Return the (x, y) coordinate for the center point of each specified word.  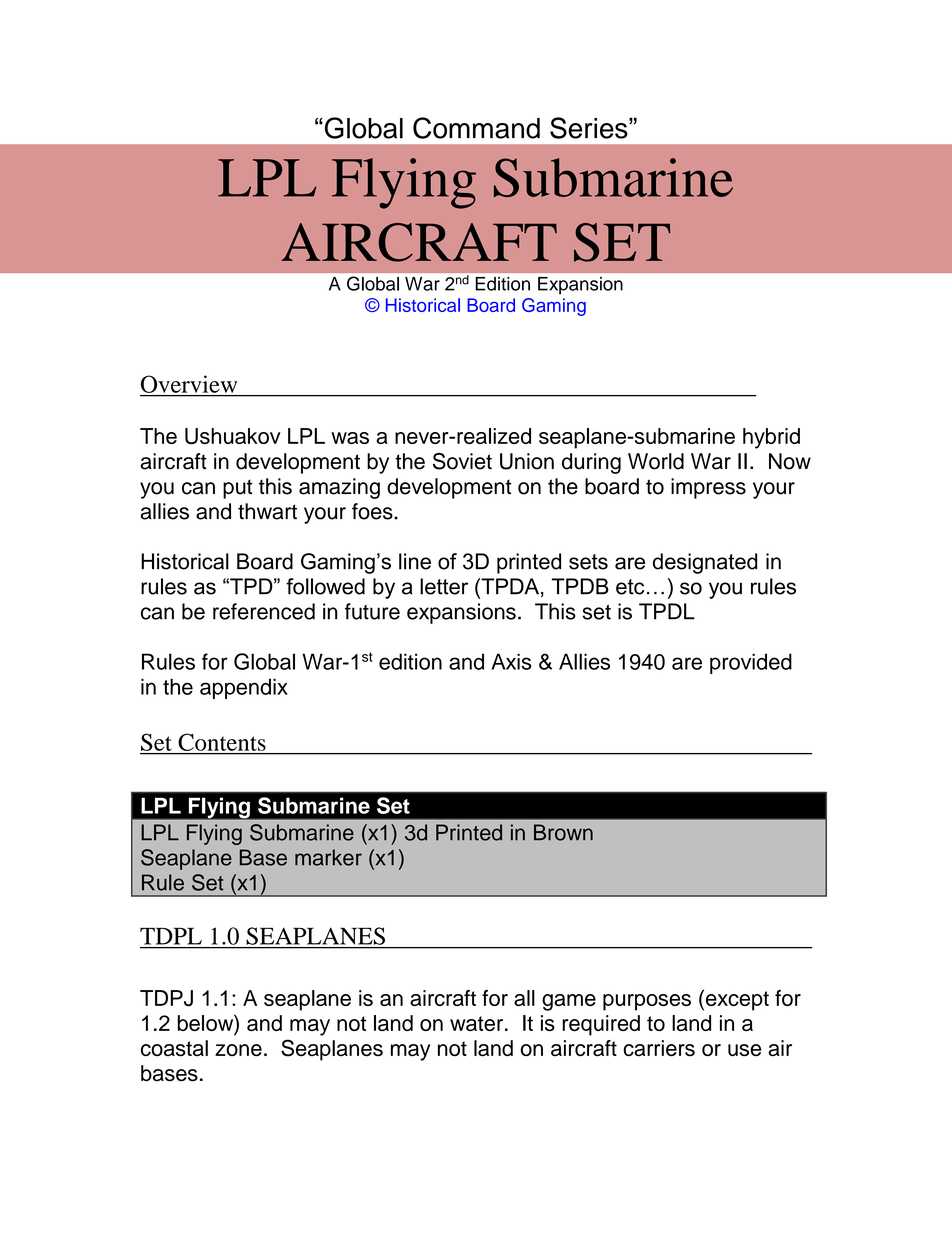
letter (444, 586)
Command (476, 128)
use (744, 1050)
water (478, 1023)
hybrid (771, 438)
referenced (264, 611)
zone (238, 1050)
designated (705, 563)
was (350, 438)
